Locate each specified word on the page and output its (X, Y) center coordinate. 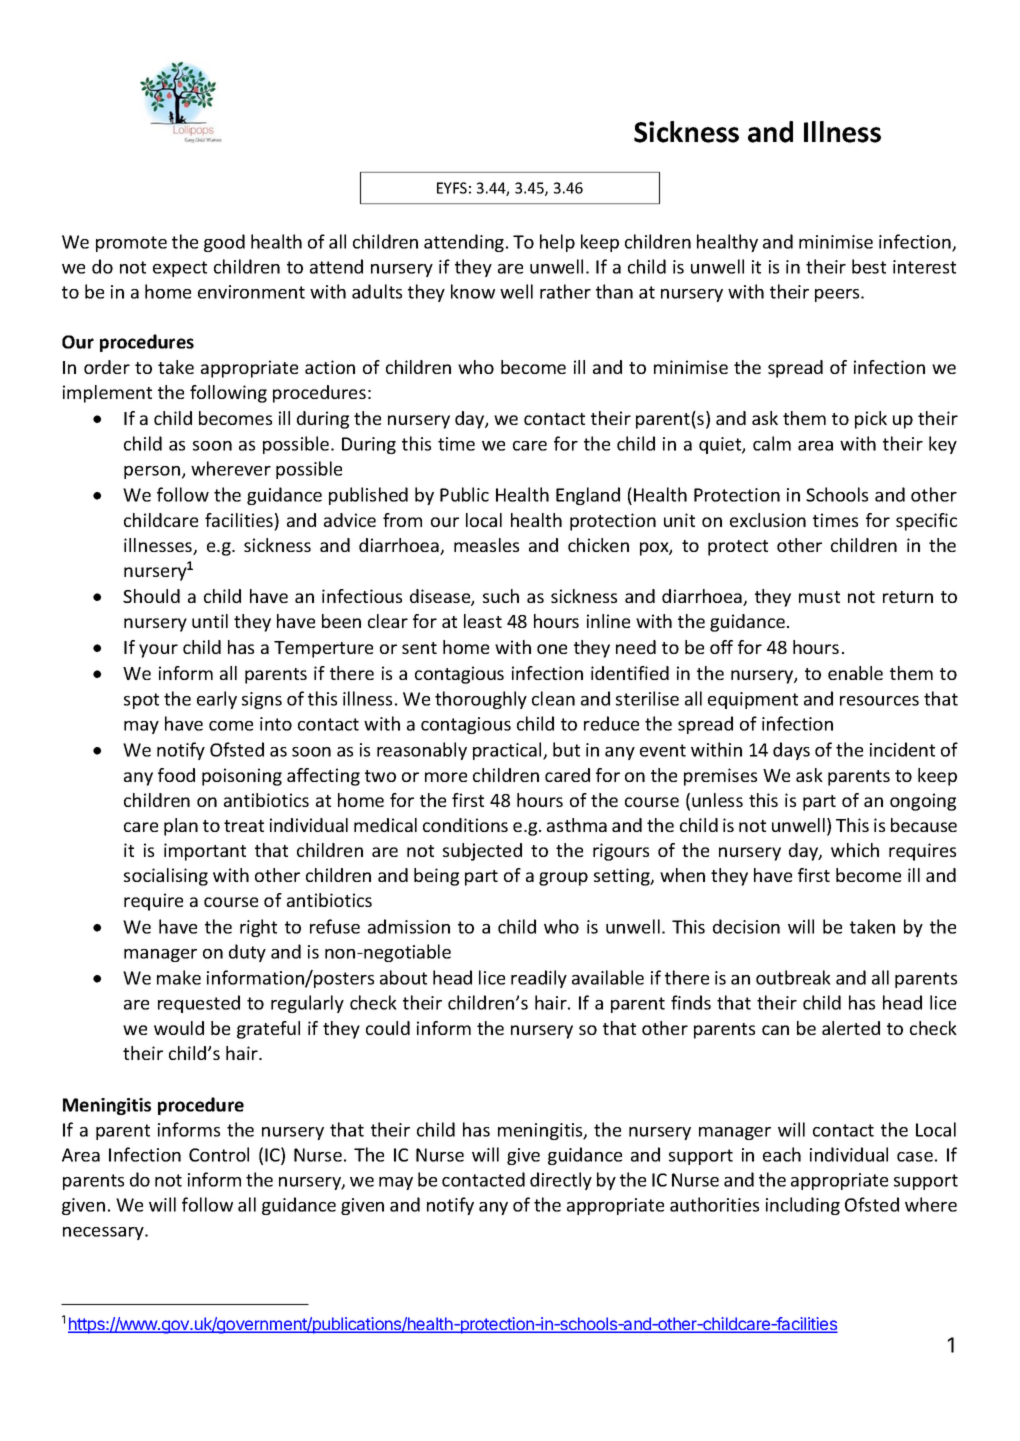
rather (565, 291)
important (205, 852)
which (855, 850)
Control (219, 1154)
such (501, 596)
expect (180, 269)
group (563, 879)
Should (151, 596)
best (869, 266)
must (819, 597)
